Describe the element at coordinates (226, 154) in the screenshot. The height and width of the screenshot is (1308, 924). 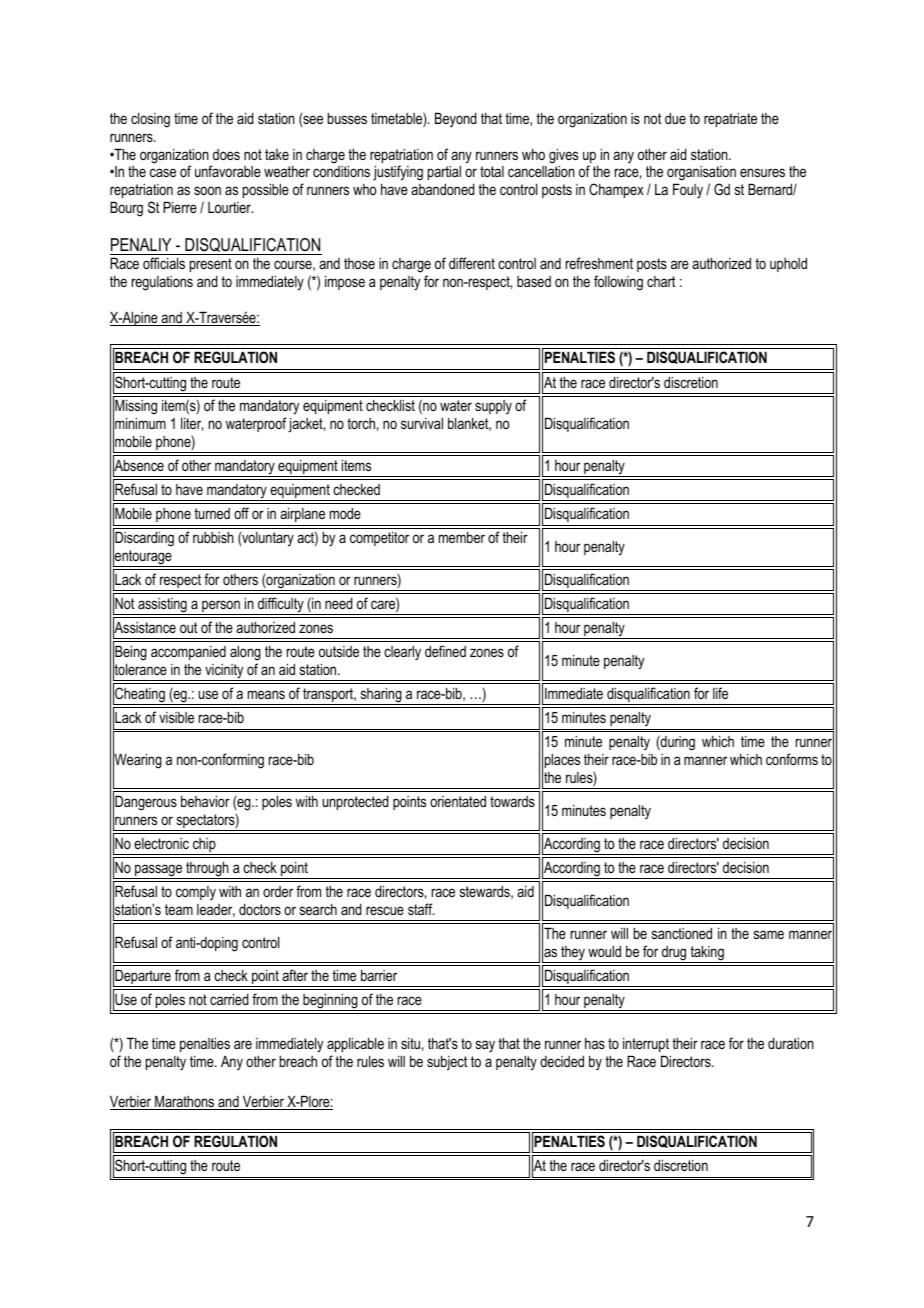
I see `does` at that location.
